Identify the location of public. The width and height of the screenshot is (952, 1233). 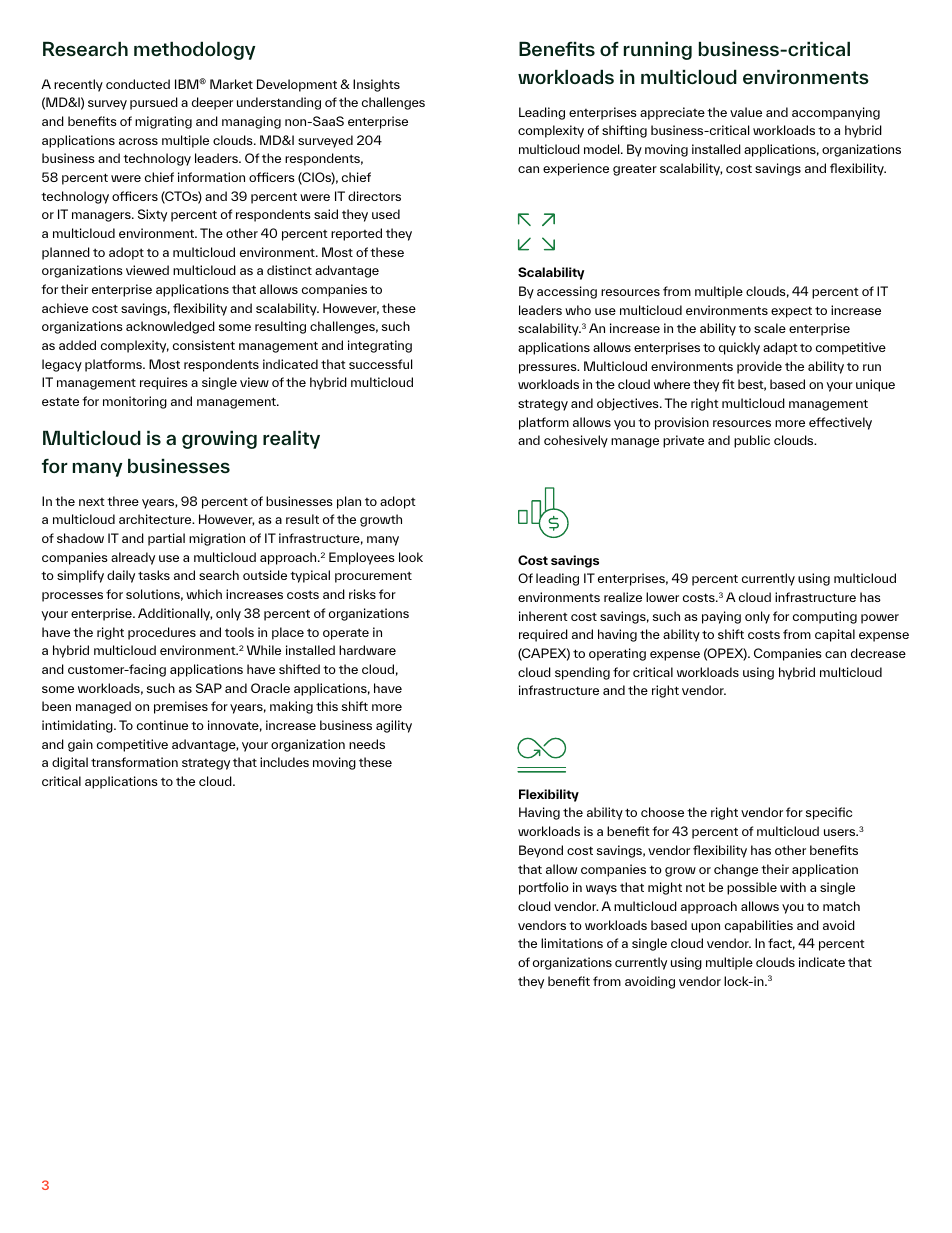
(752, 441).
